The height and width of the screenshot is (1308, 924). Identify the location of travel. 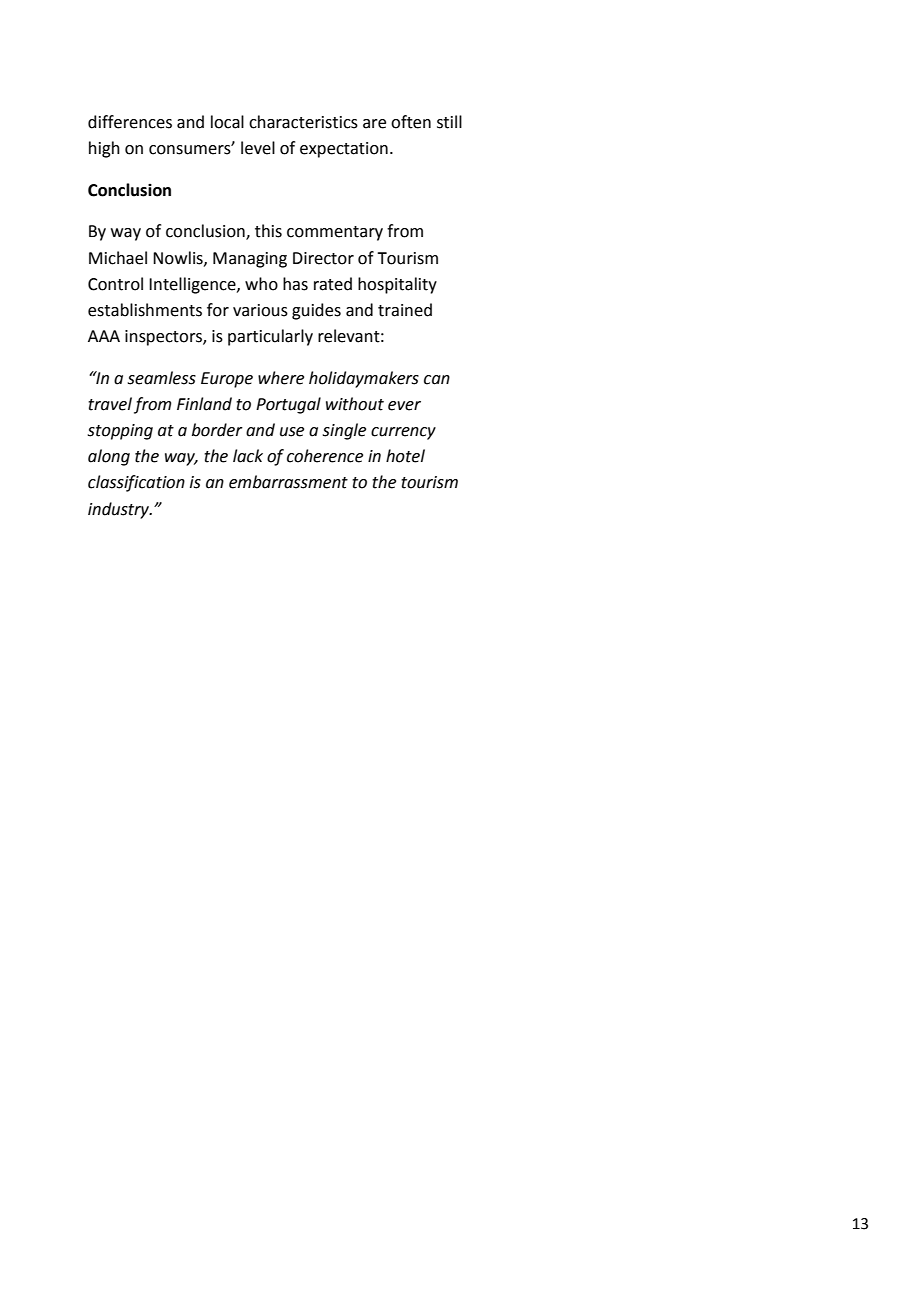
(110, 404).
